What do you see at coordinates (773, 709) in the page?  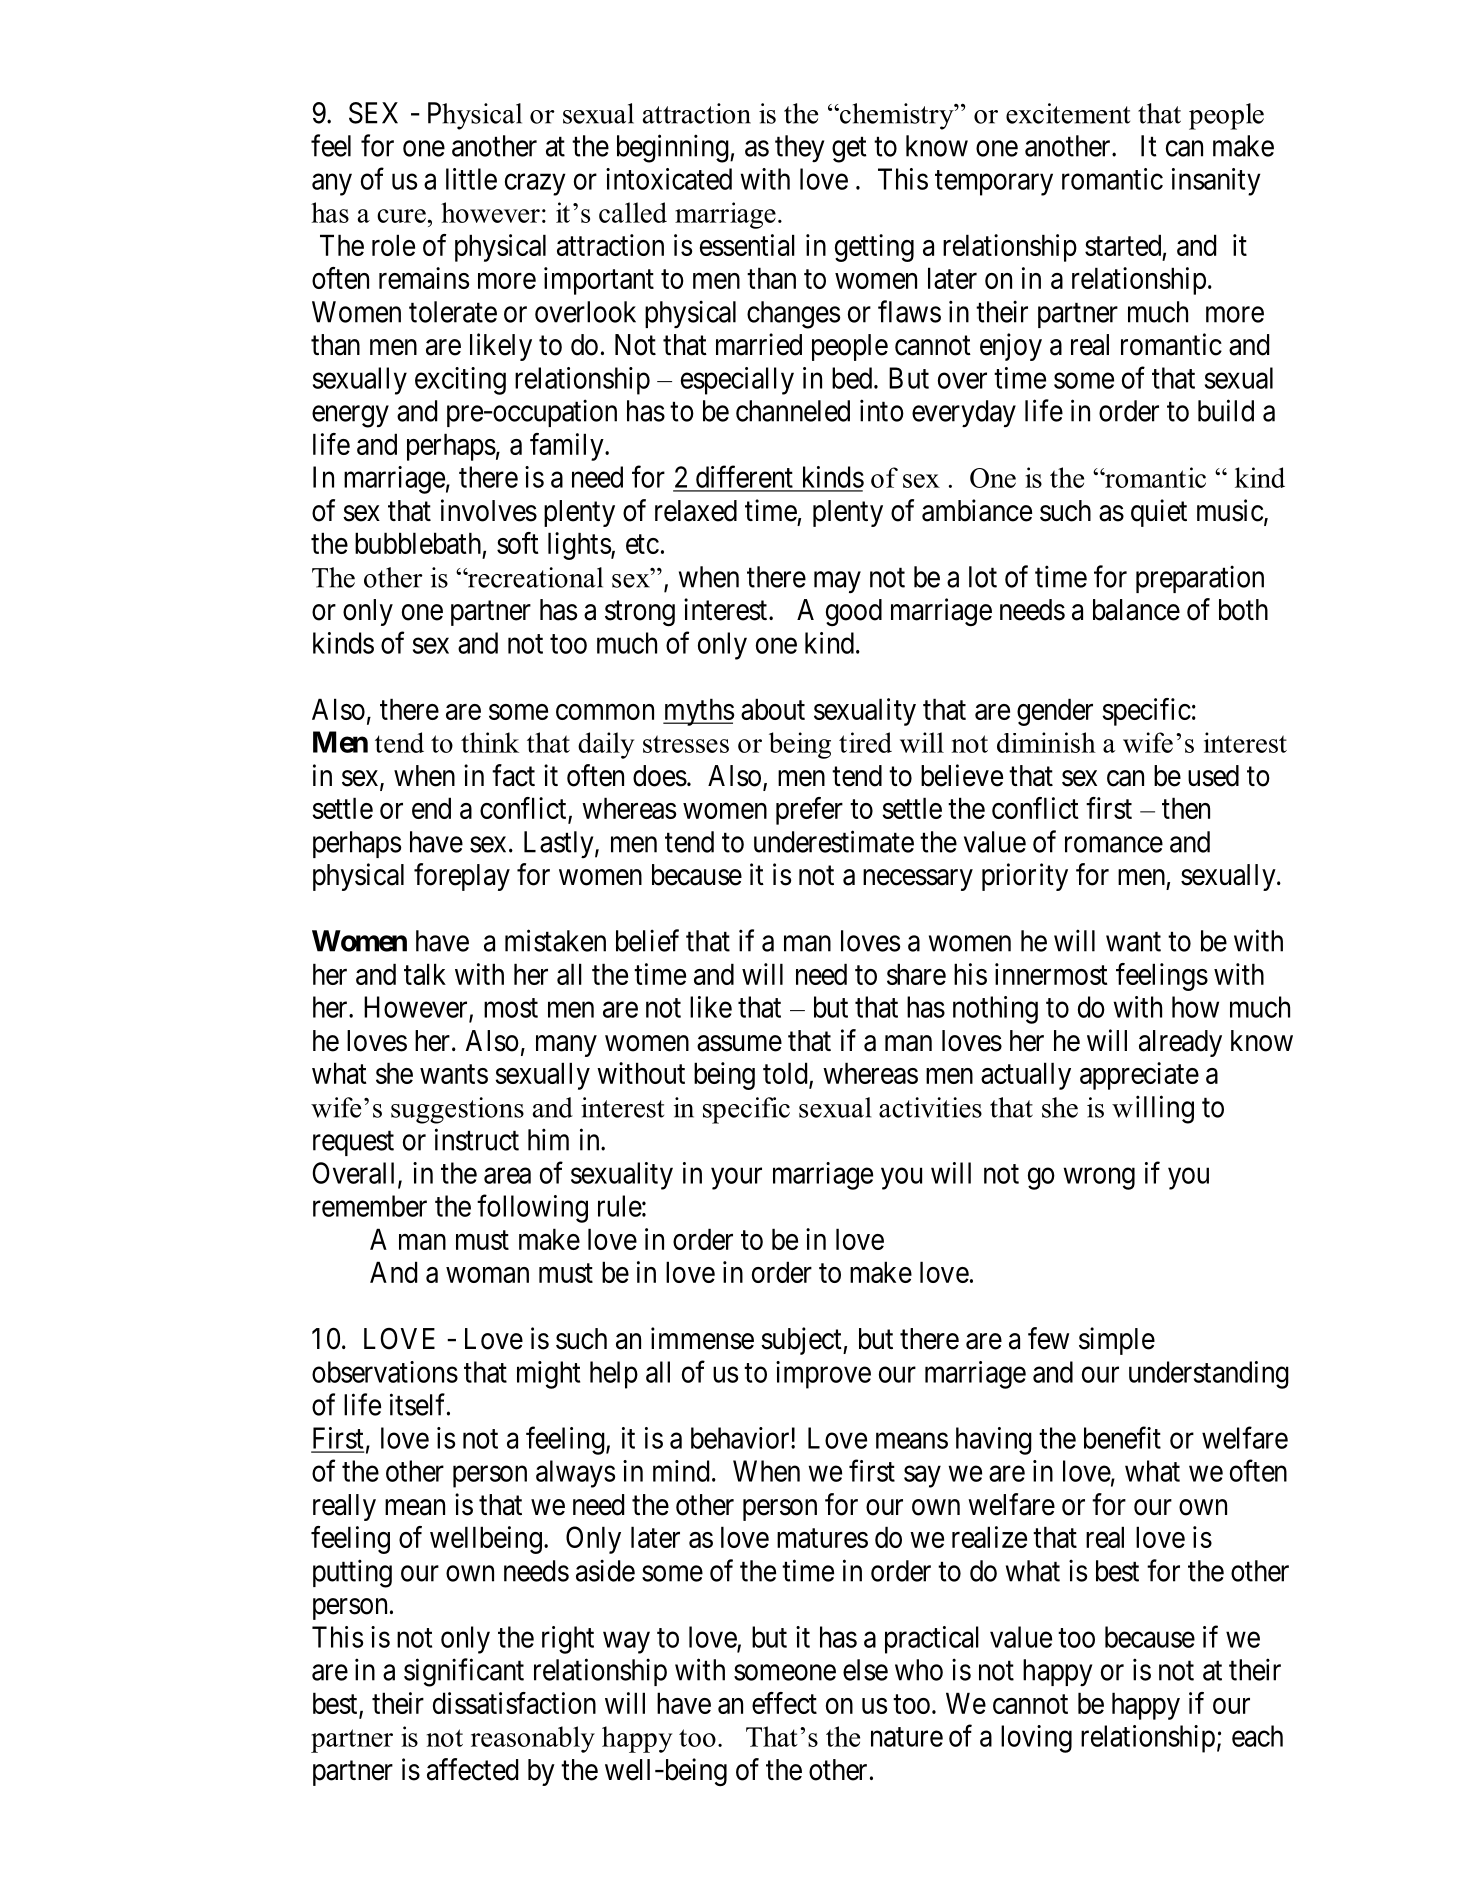 I see `about` at bounding box center [773, 709].
